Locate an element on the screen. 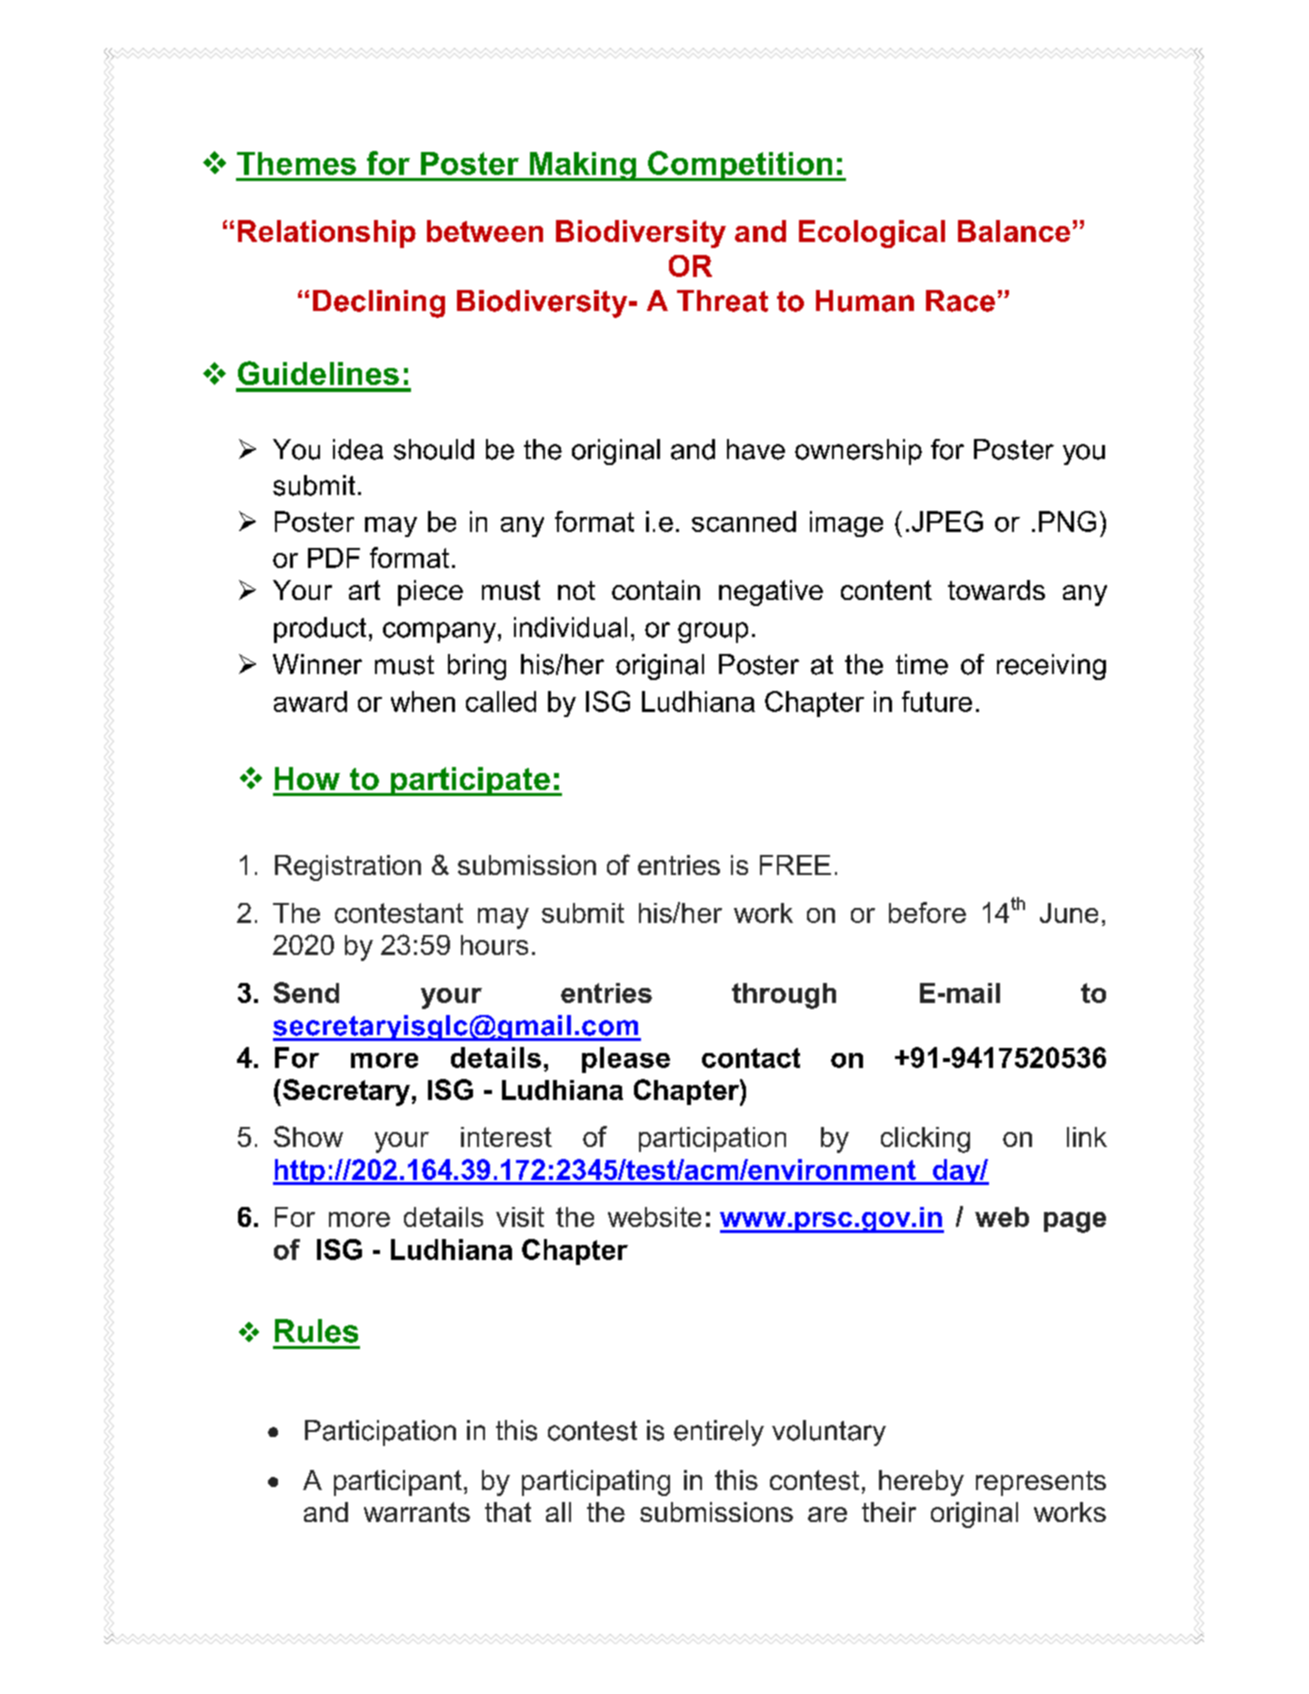  Show is located at coordinates (308, 1136).
